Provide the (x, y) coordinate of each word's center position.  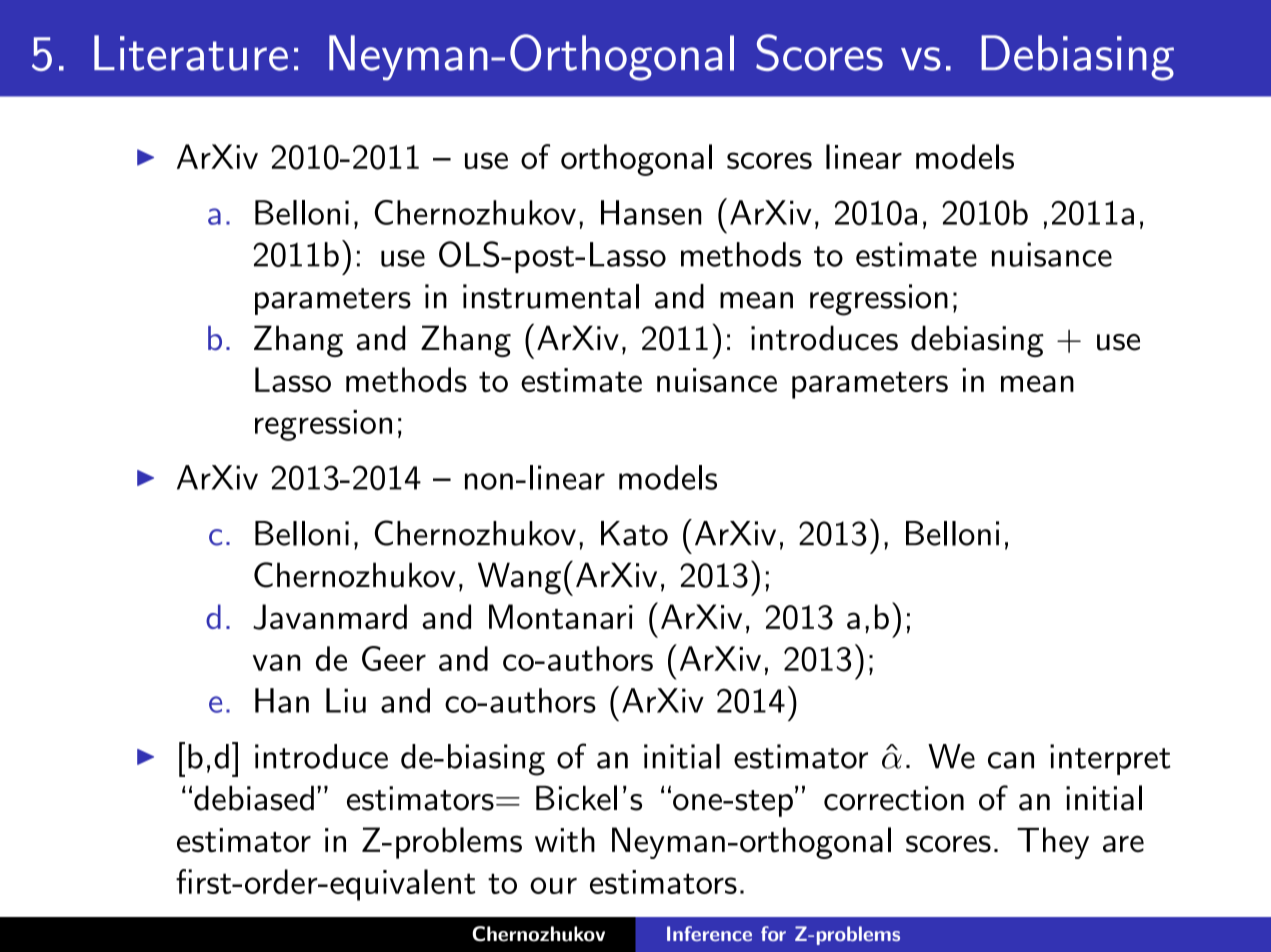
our (553, 885)
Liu (346, 700)
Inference (709, 933)
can (1011, 760)
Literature (191, 53)
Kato (634, 533)
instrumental (551, 296)
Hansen (651, 212)
